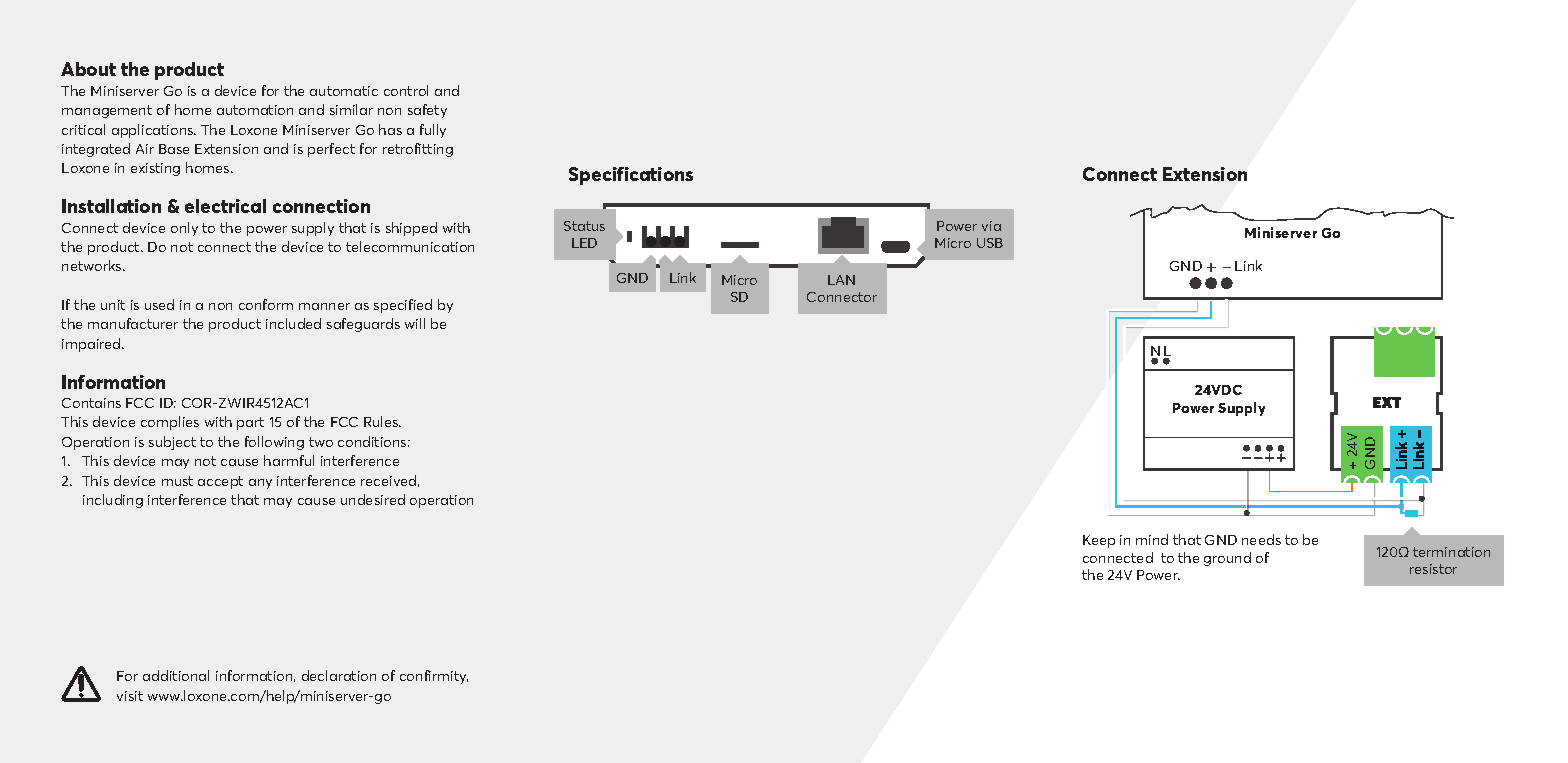 Image resolution: width=1568 pixels, height=763 pixels. What do you see at coordinates (373, 499) in the screenshot?
I see `undesired` at bounding box center [373, 499].
